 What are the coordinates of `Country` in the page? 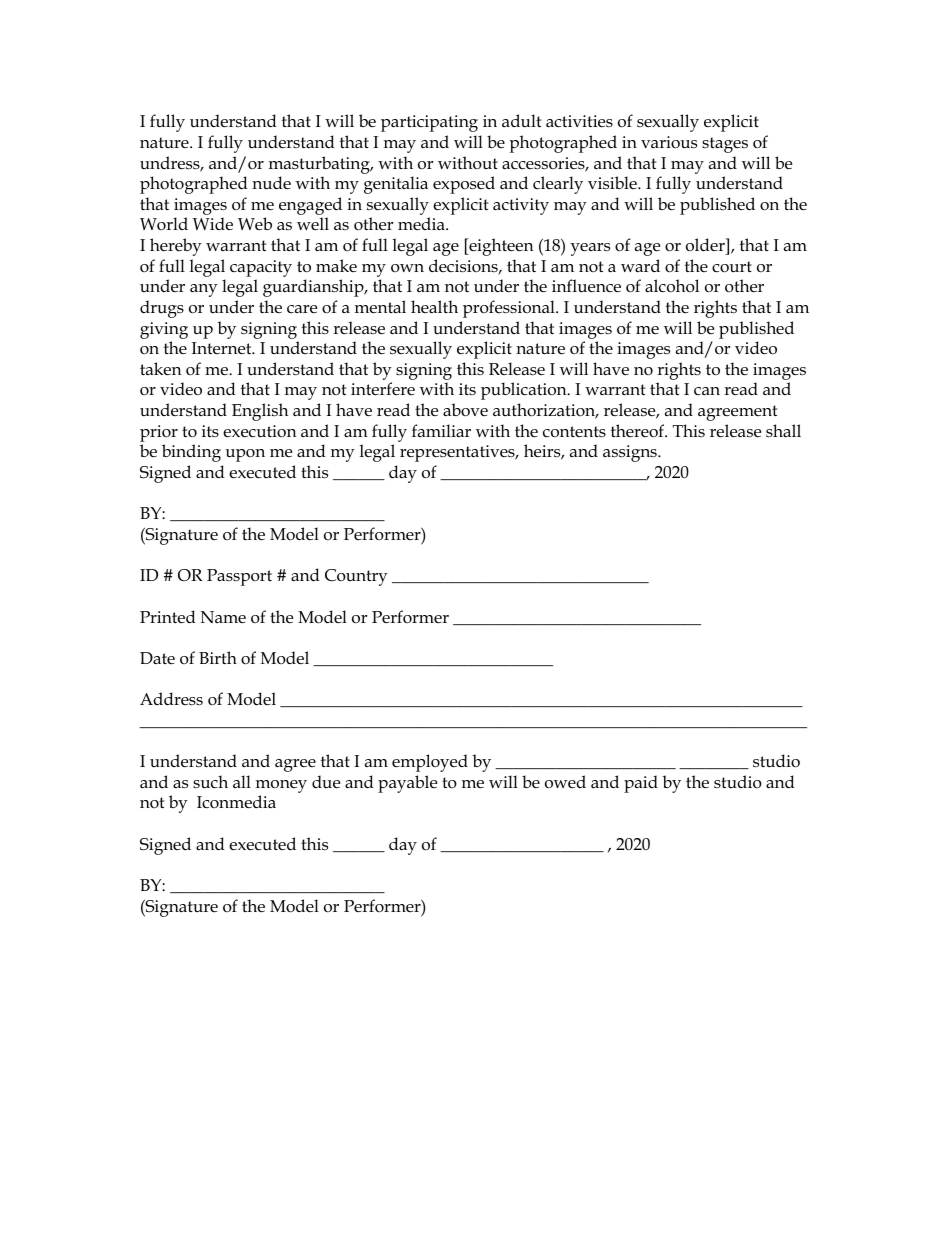 It's located at (356, 577).
